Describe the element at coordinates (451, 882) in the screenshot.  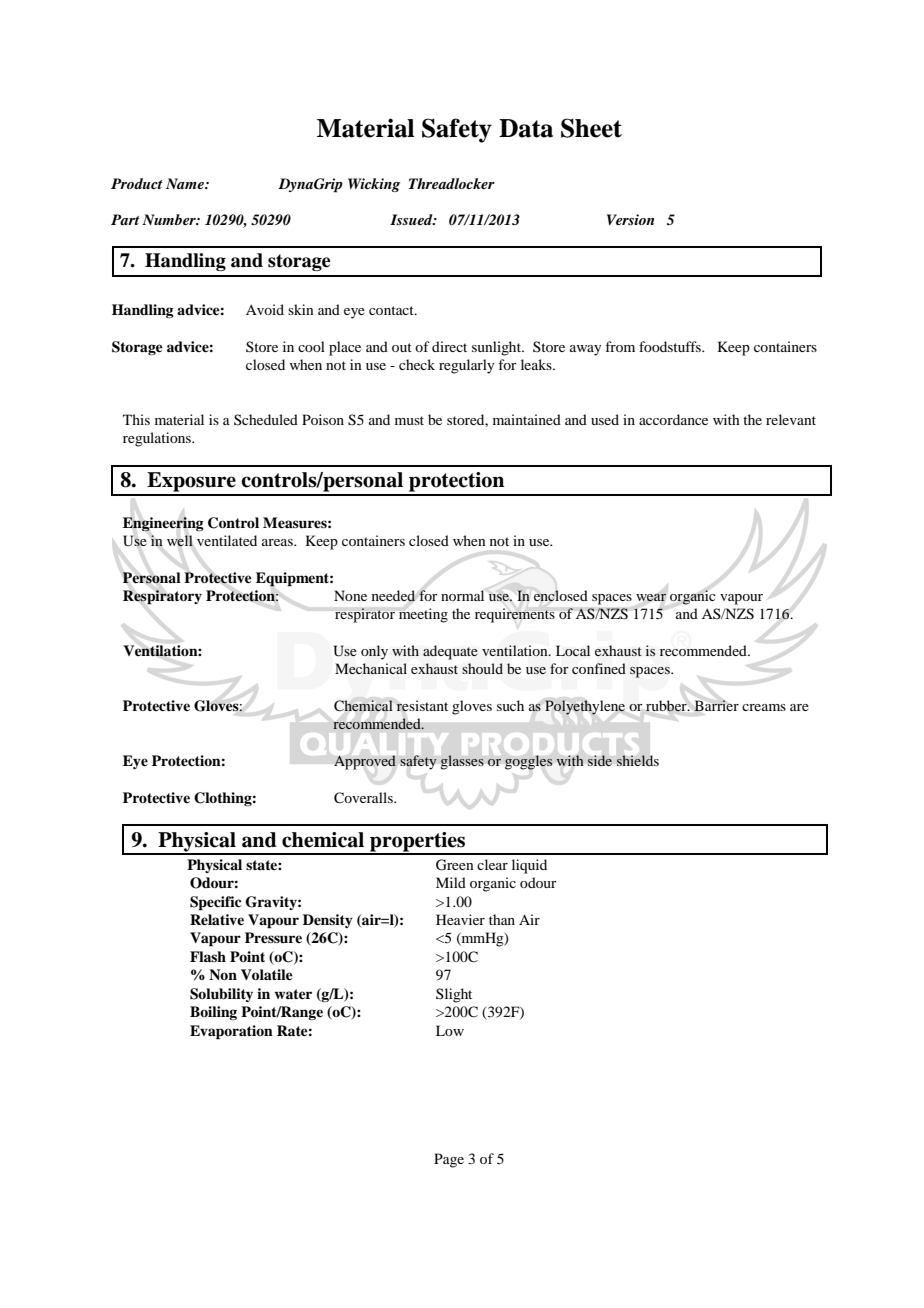
I see `Mild` at that location.
